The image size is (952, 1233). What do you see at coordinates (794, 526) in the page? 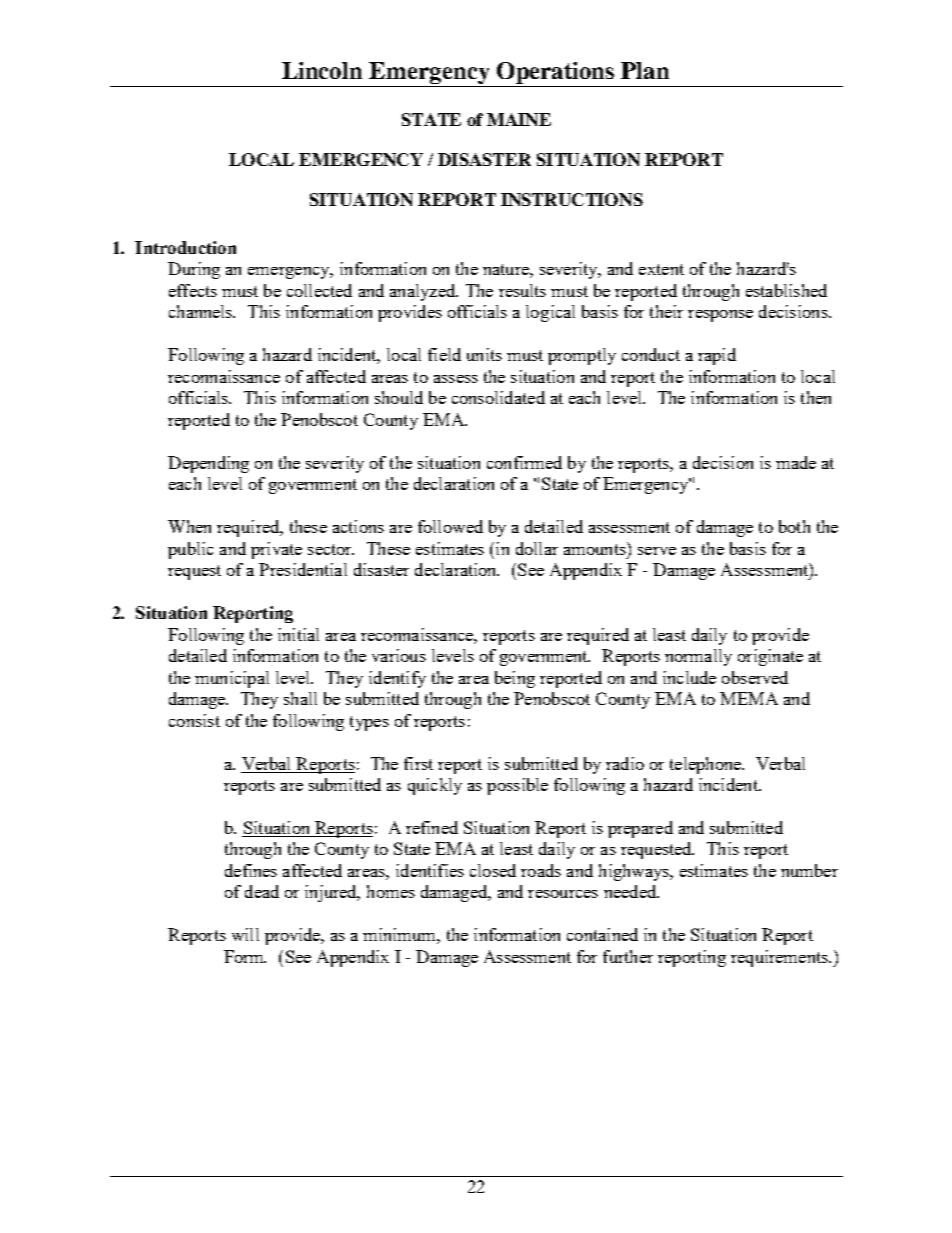
I see `both` at bounding box center [794, 526].
